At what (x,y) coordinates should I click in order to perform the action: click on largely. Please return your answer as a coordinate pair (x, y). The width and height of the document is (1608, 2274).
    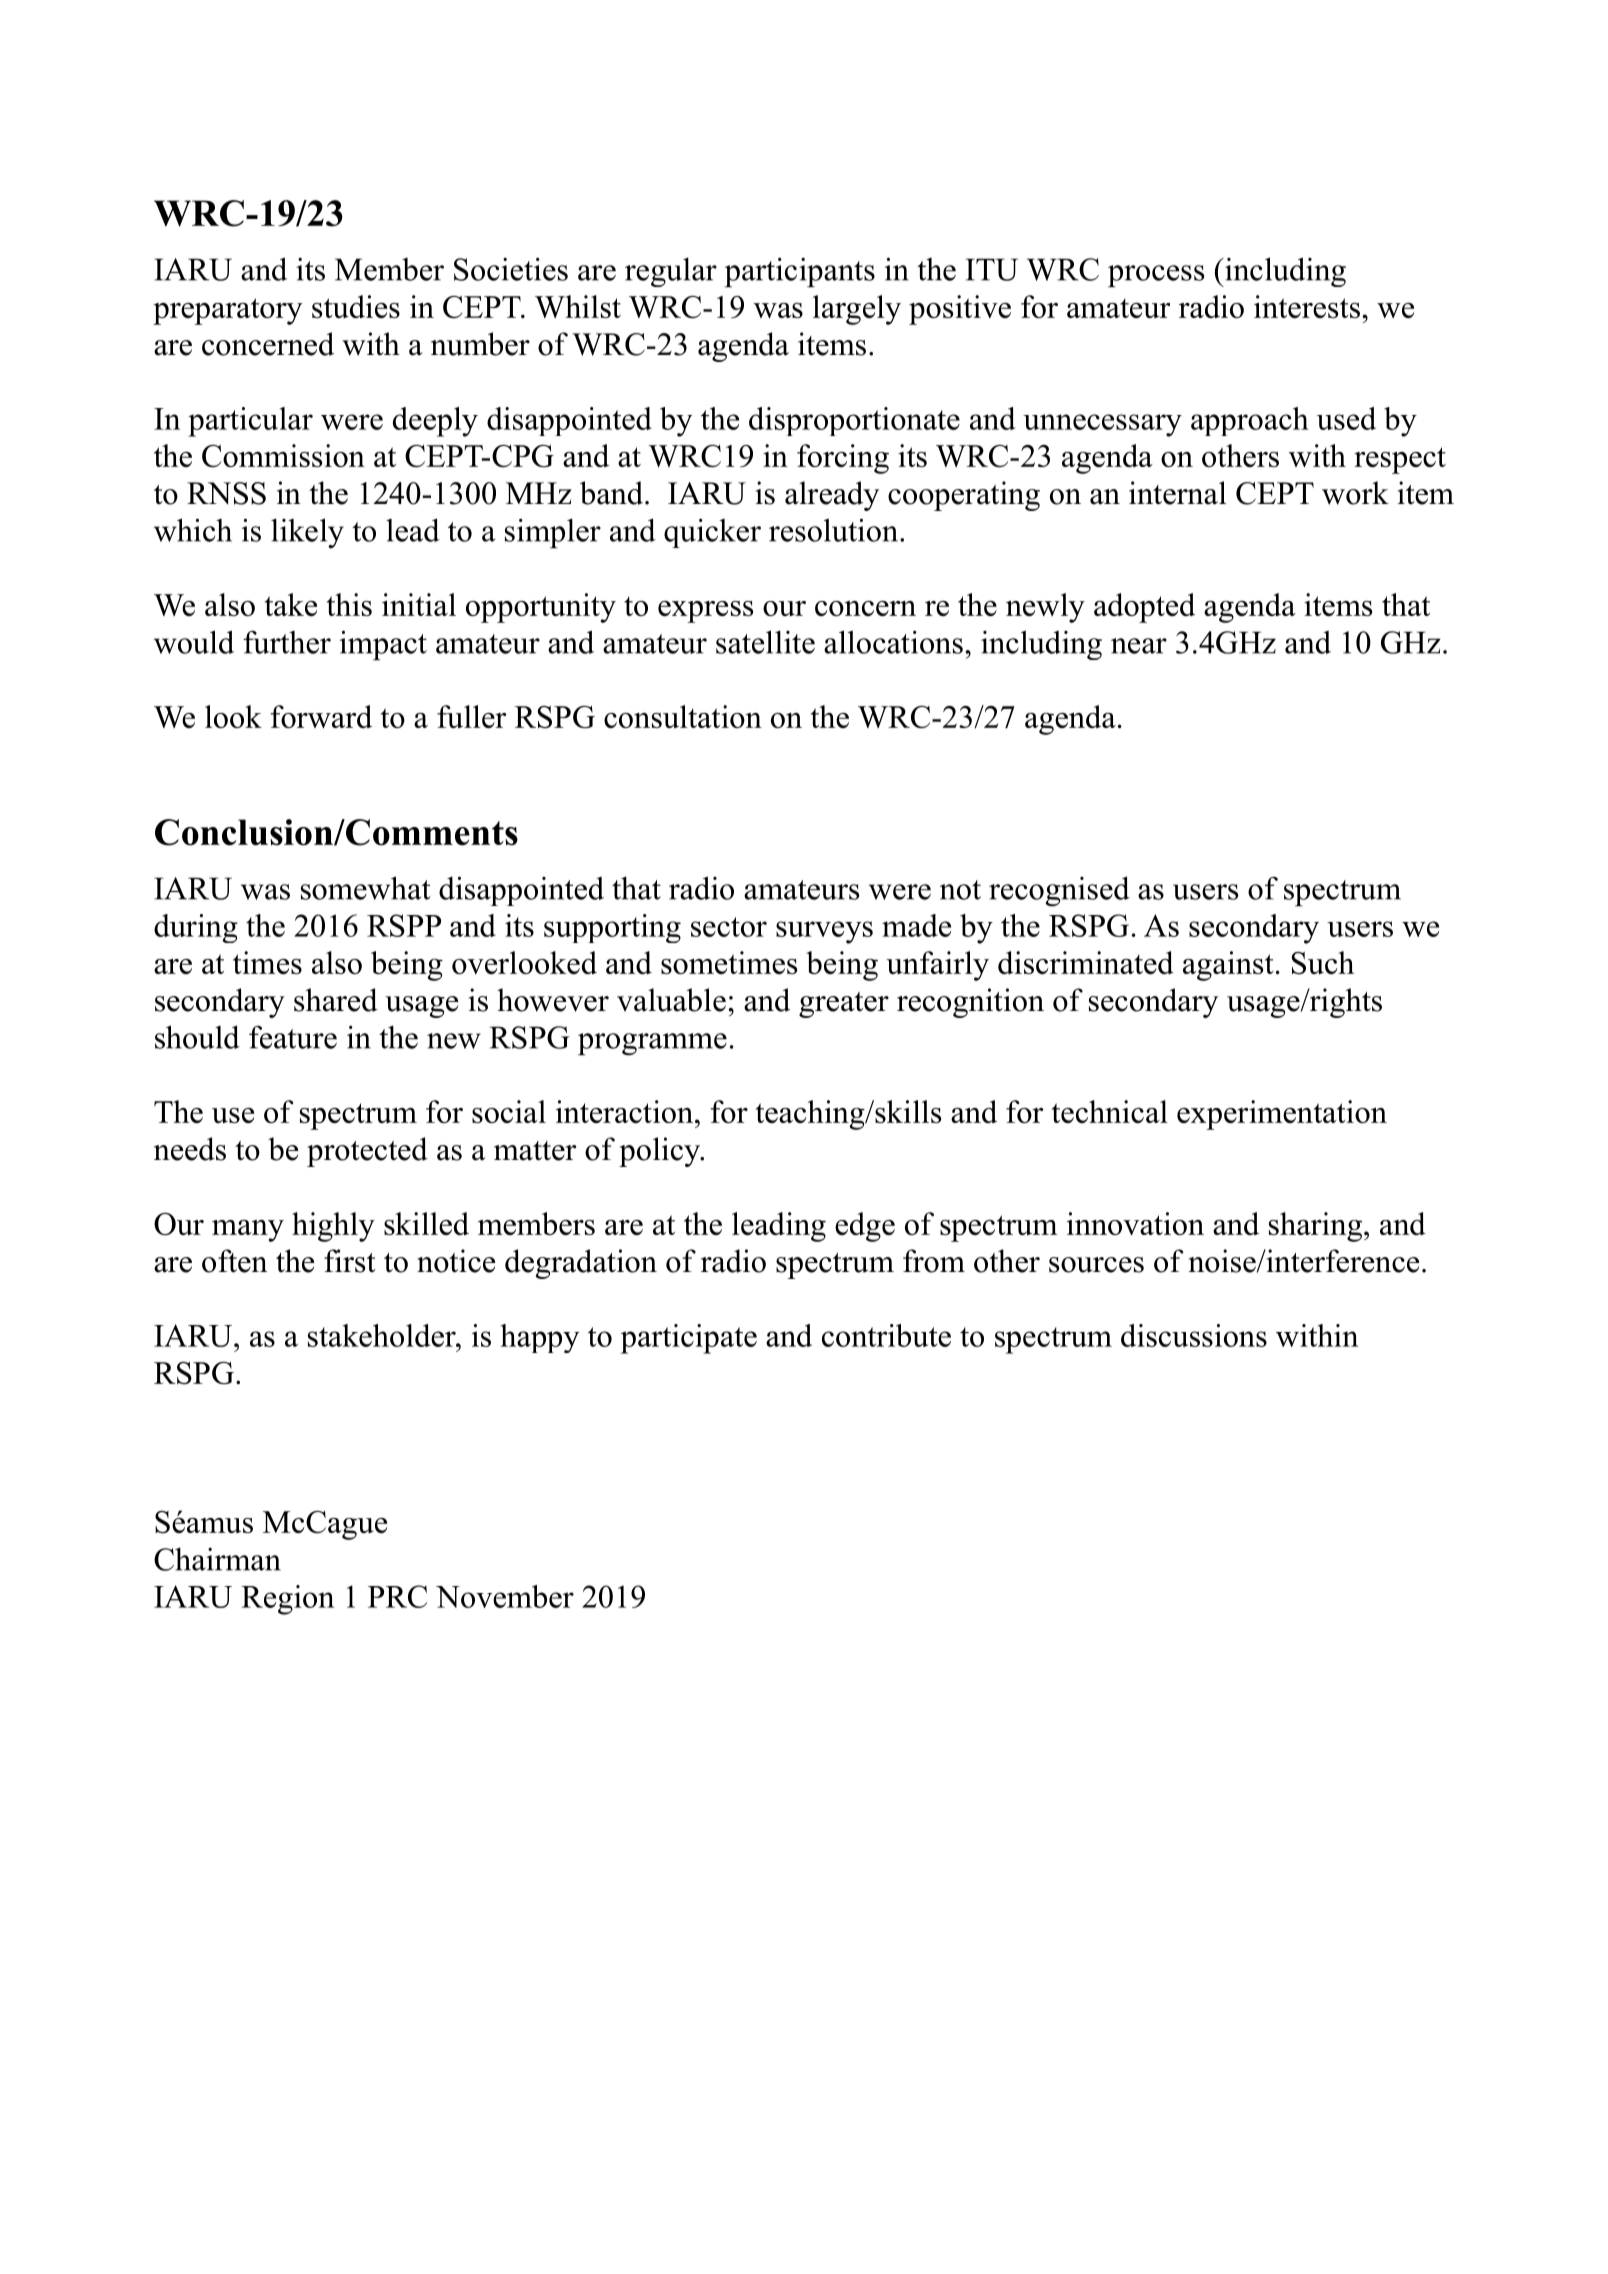
    Looking at the image, I should click on (857, 310).
